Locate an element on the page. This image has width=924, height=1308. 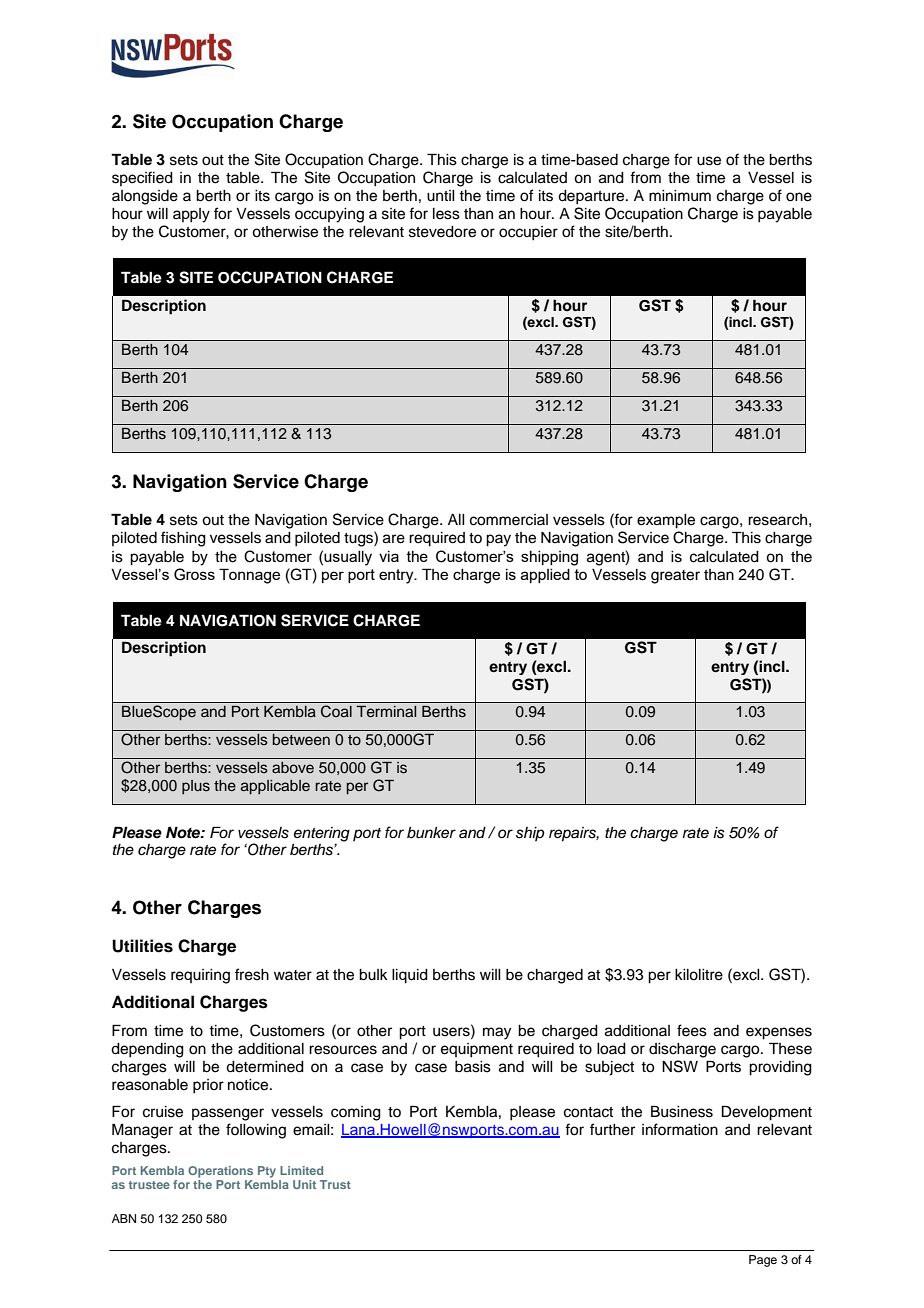
minimum is located at coordinates (680, 196).
